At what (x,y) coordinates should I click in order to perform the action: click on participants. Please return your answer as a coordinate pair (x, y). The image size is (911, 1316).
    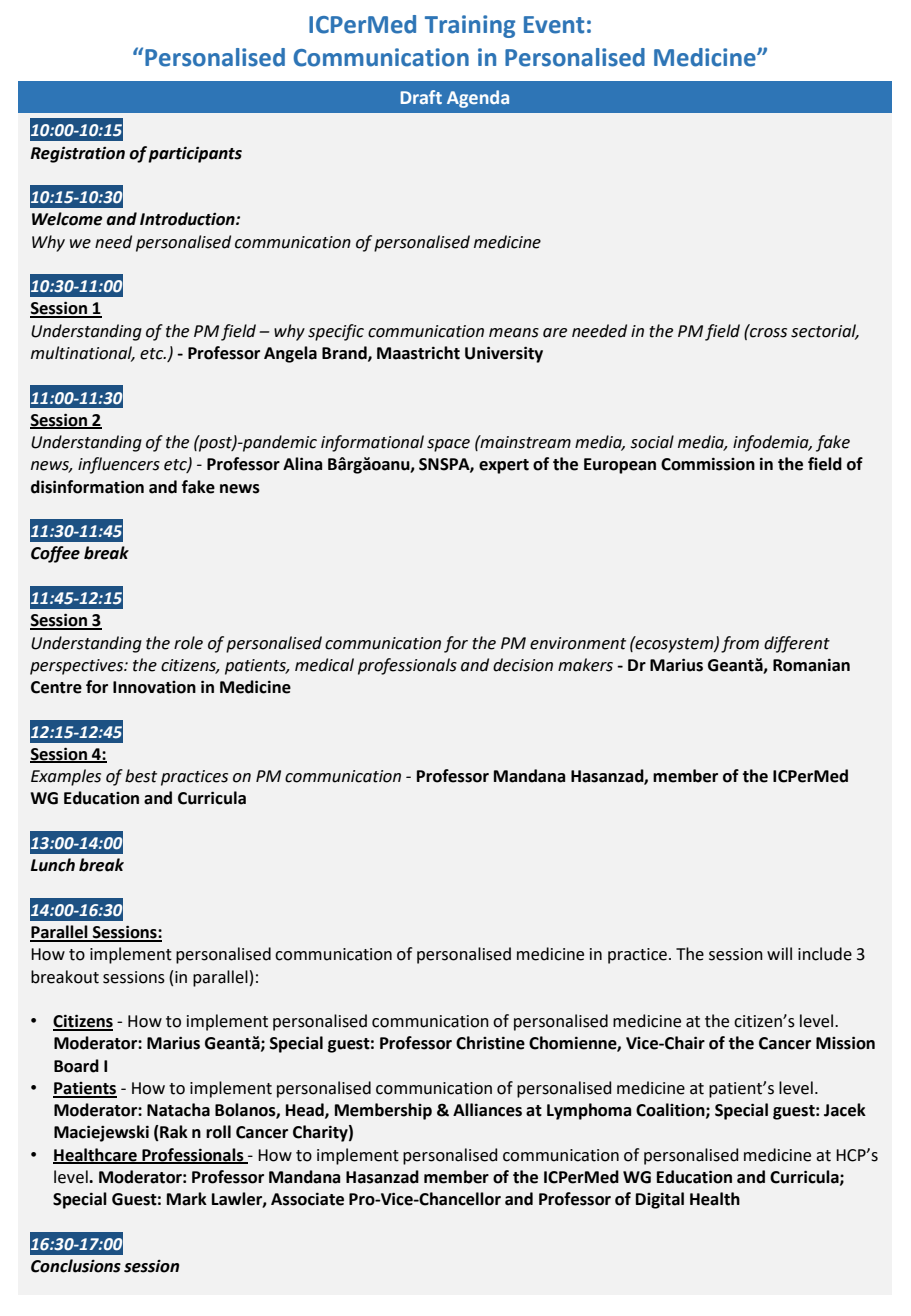
    Looking at the image, I should click on (195, 154).
